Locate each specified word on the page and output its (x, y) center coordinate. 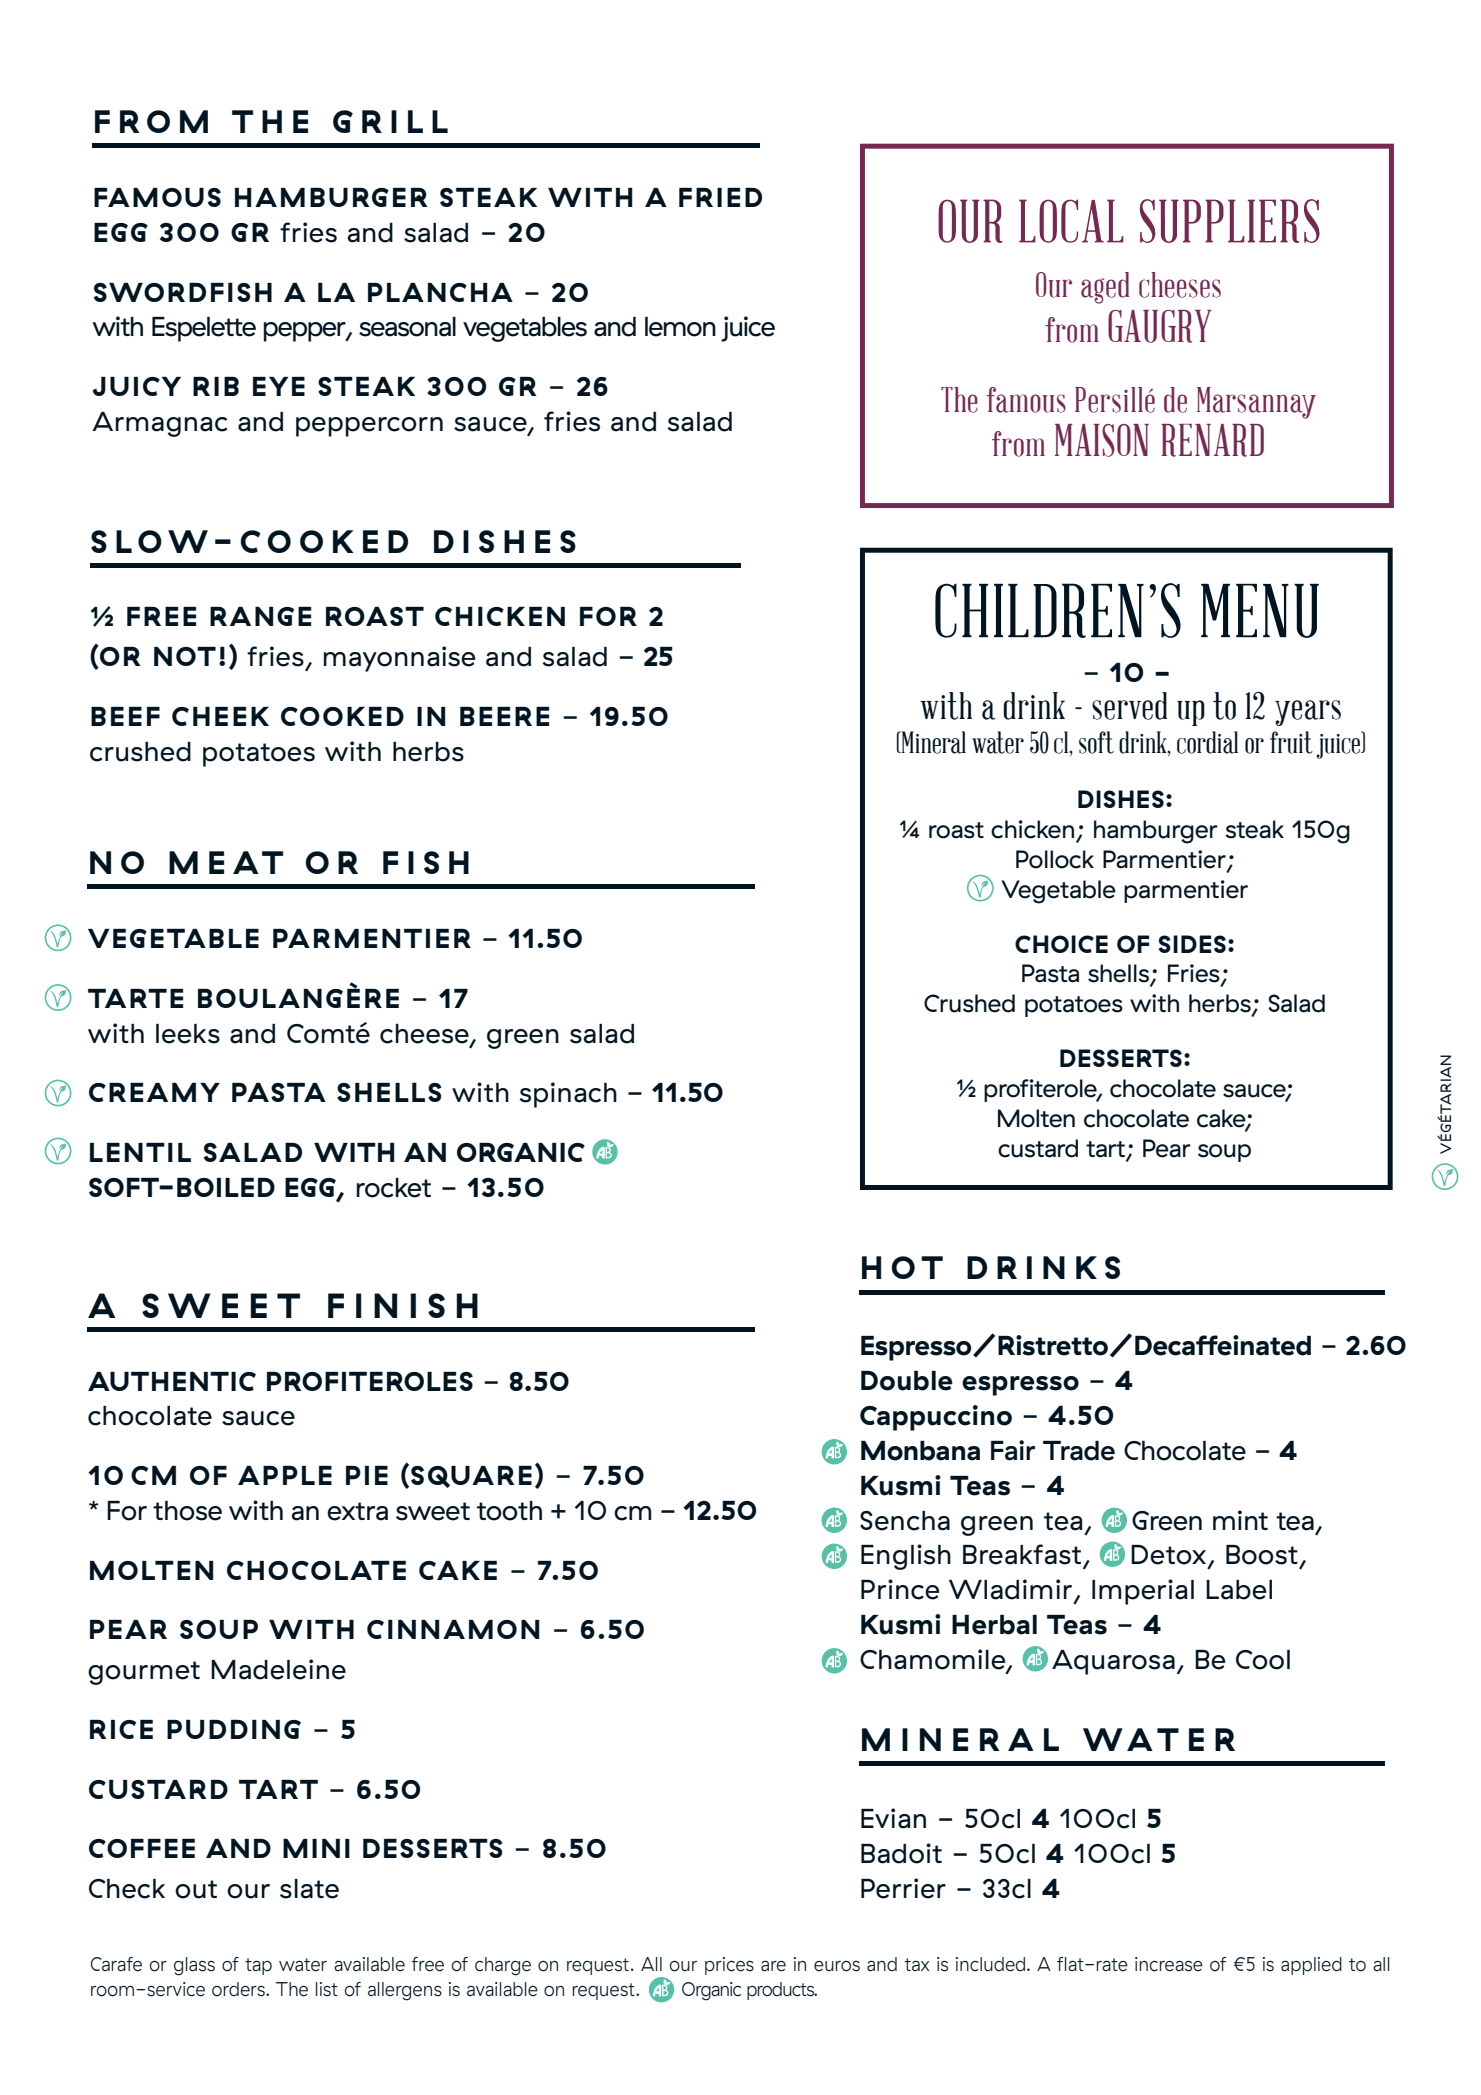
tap (258, 1966)
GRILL (390, 121)
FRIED (720, 197)
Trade (1079, 1451)
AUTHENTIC (172, 1381)
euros (837, 1966)
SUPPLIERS (1230, 221)
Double (907, 1381)
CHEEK (220, 716)
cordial (1207, 742)
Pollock (1055, 859)
